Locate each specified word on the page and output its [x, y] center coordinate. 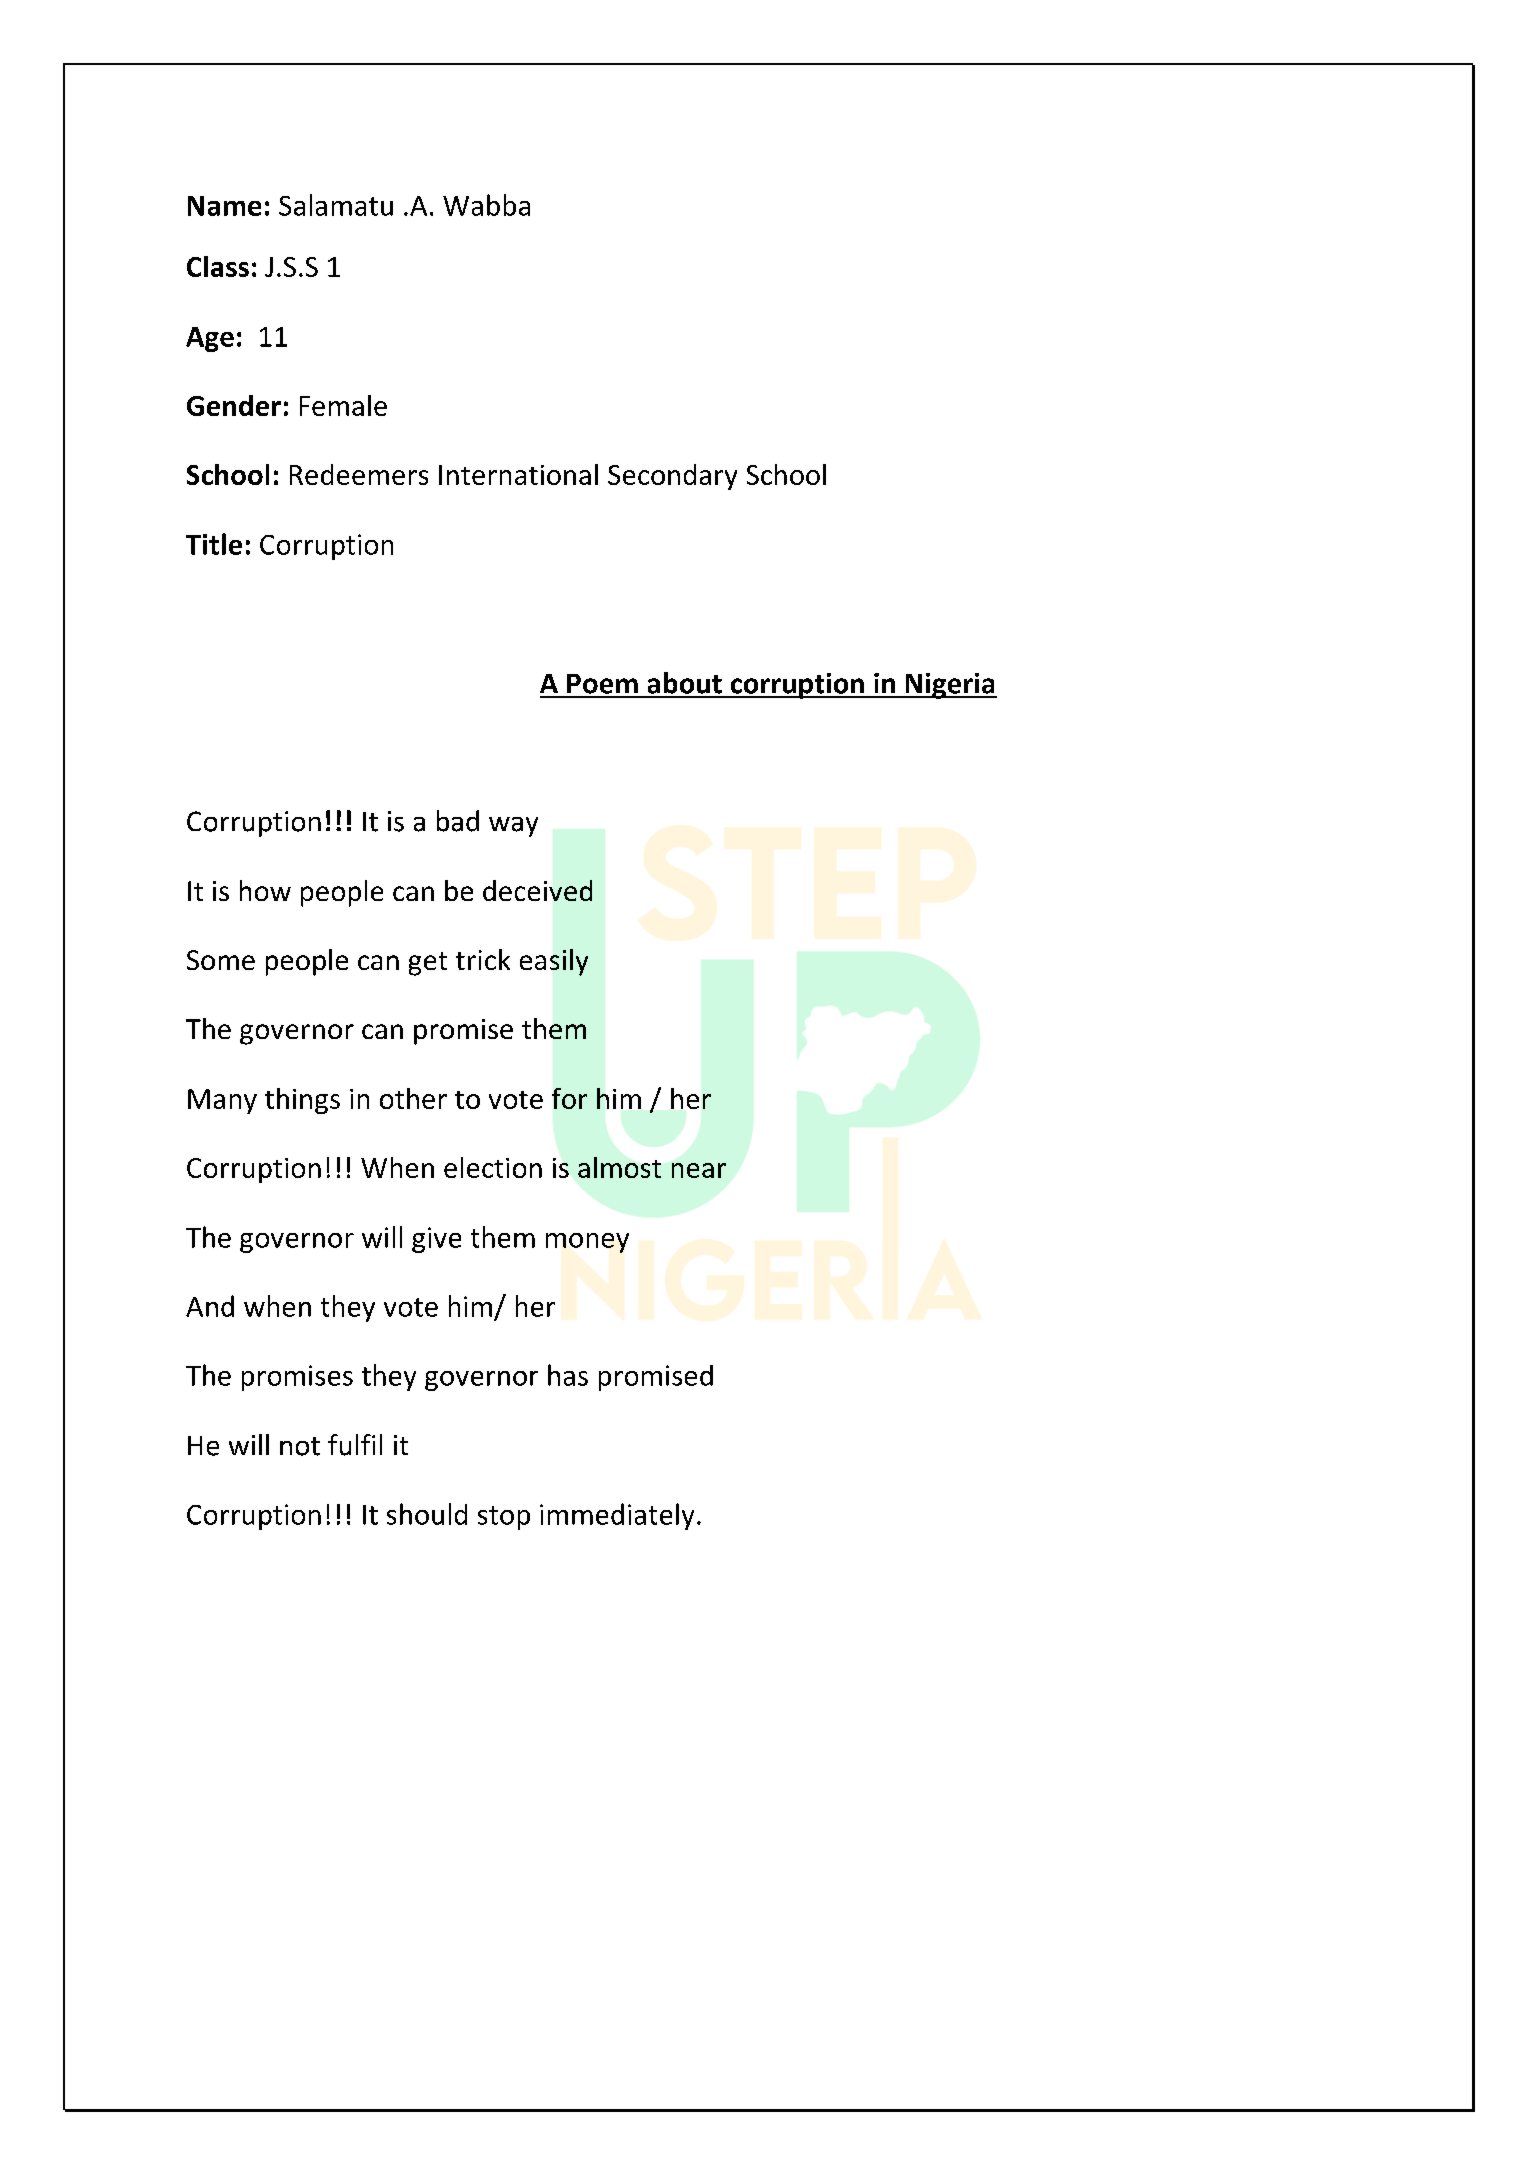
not [300, 1446]
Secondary [672, 477]
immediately [617, 1516]
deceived [537, 890]
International [518, 474]
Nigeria [950, 686]
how [265, 890]
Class [218, 266]
